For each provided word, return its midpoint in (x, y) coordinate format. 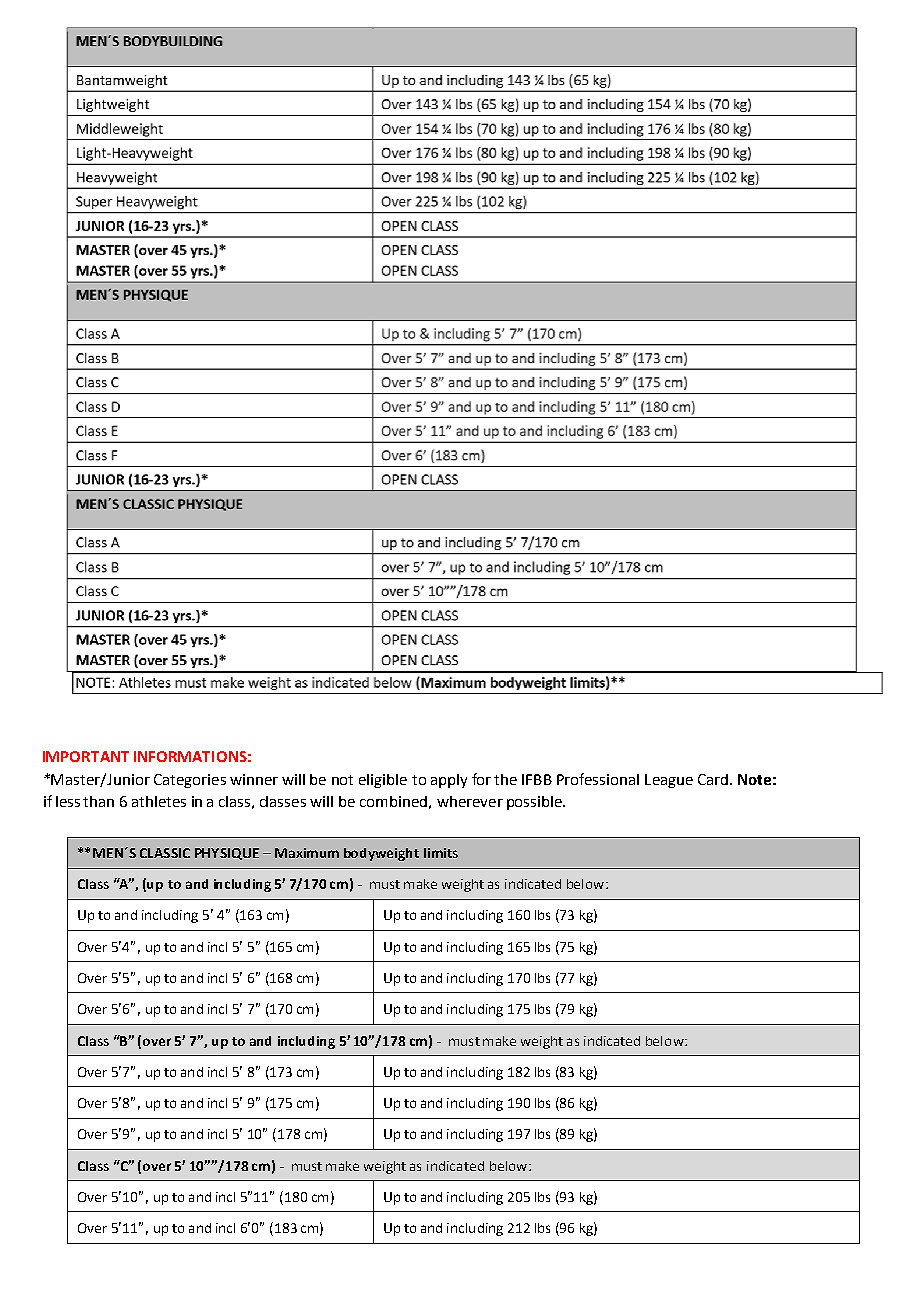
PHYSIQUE (227, 854)
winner (254, 779)
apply (449, 781)
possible (535, 803)
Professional (598, 779)
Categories (190, 781)
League (669, 781)
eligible (383, 781)
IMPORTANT (86, 756)
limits (441, 853)
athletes (159, 801)
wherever (470, 801)
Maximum (307, 853)
